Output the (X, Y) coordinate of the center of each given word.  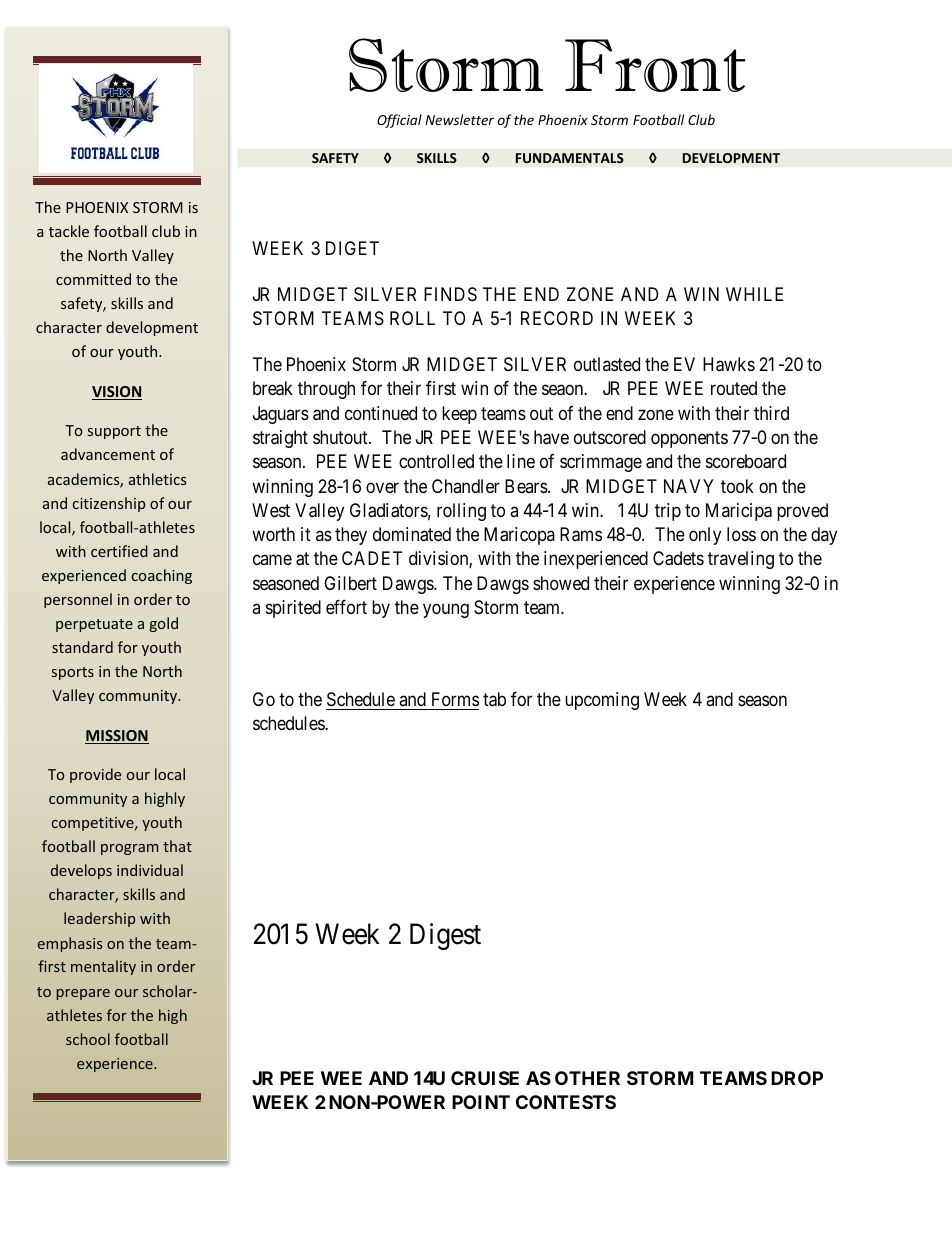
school (88, 1039)
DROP (797, 1078)
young (446, 610)
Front (655, 65)
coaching (162, 576)
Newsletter (459, 119)
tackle (69, 231)
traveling (741, 560)
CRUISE (485, 1078)
